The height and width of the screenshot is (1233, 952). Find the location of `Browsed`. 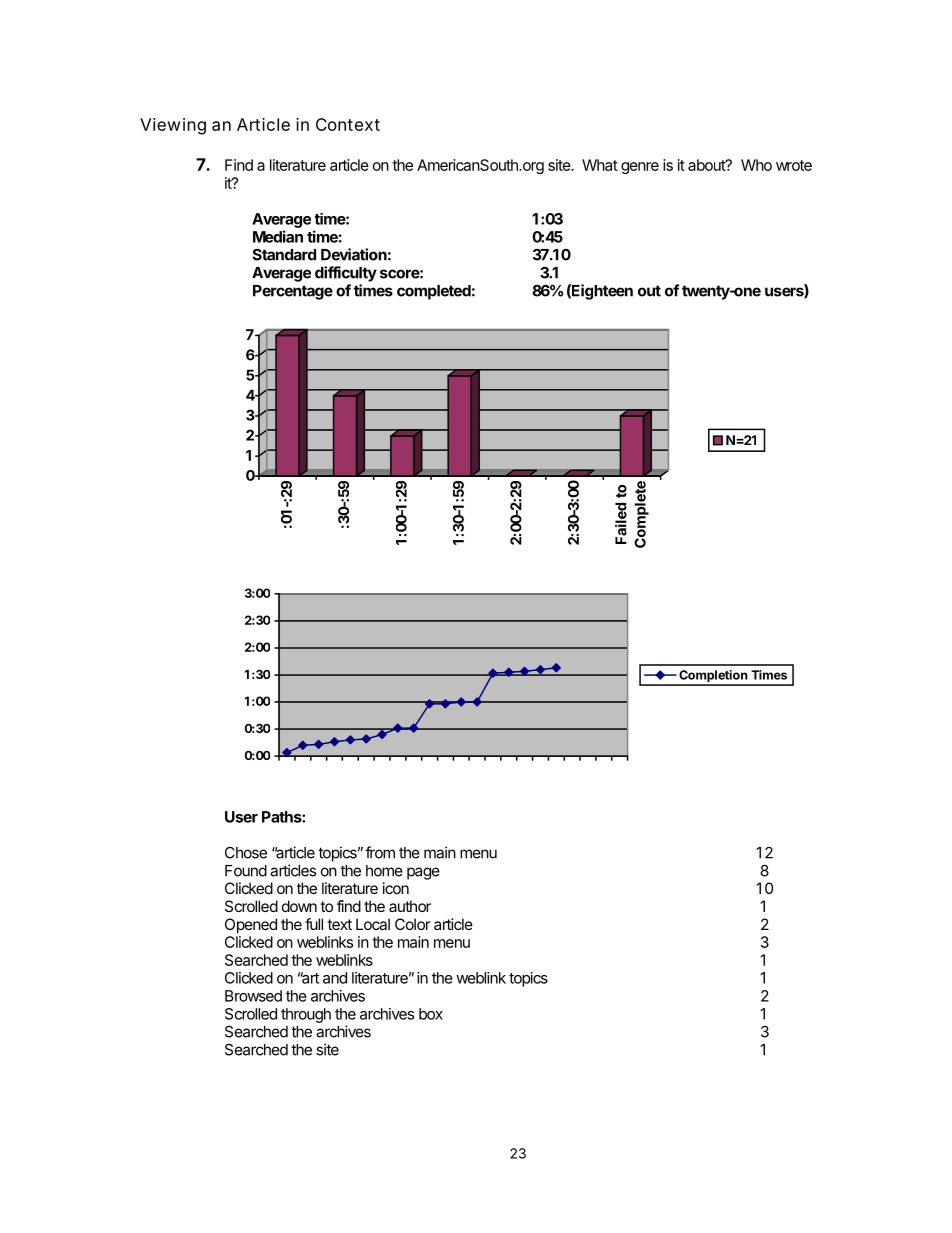

Browsed is located at coordinates (253, 996).
